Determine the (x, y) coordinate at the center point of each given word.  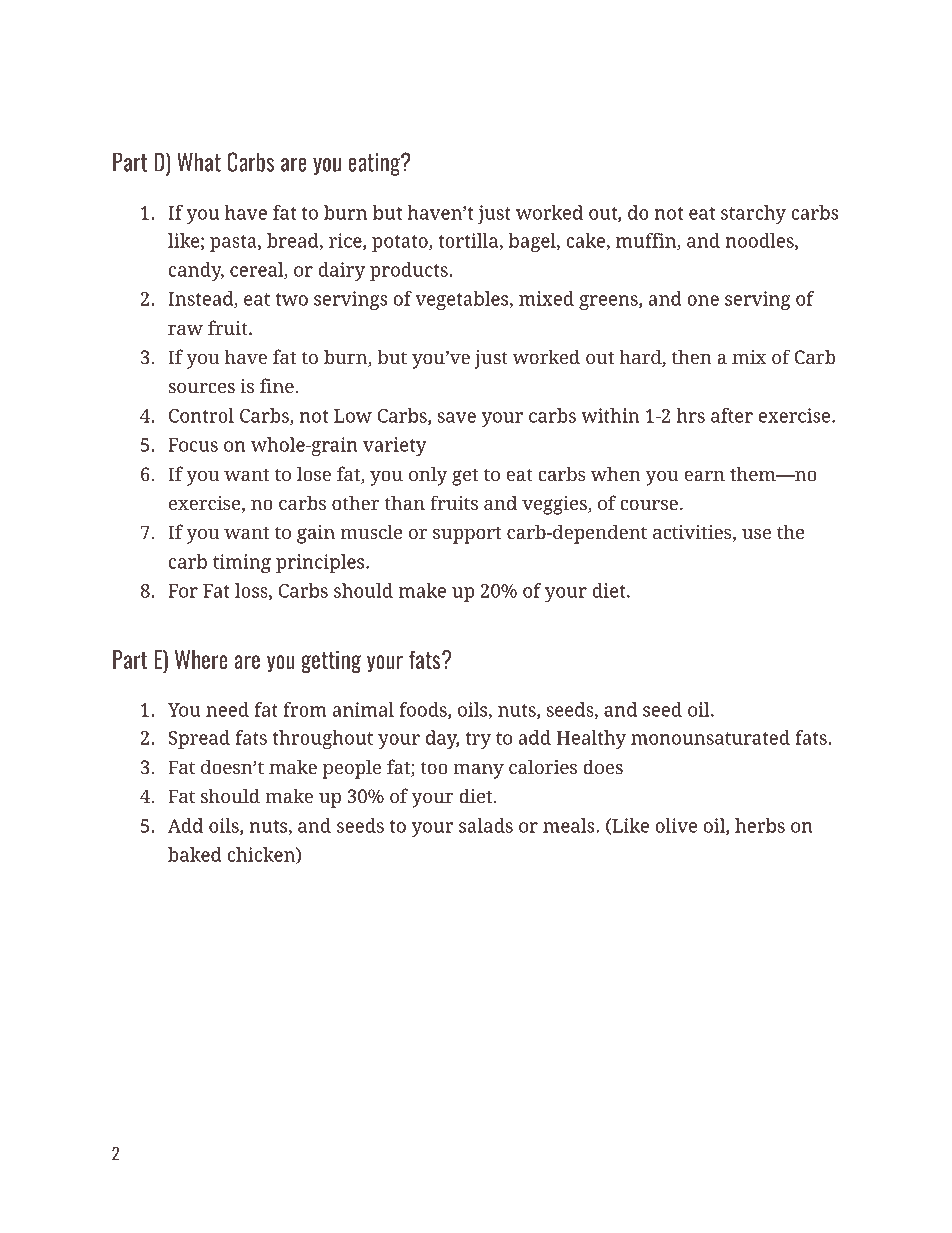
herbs (760, 825)
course (649, 505)
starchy (753, 214)
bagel (533, 242)
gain (316, 534)
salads (486, 825)
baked (195, 854)
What (199, 162)
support (467, 535)
